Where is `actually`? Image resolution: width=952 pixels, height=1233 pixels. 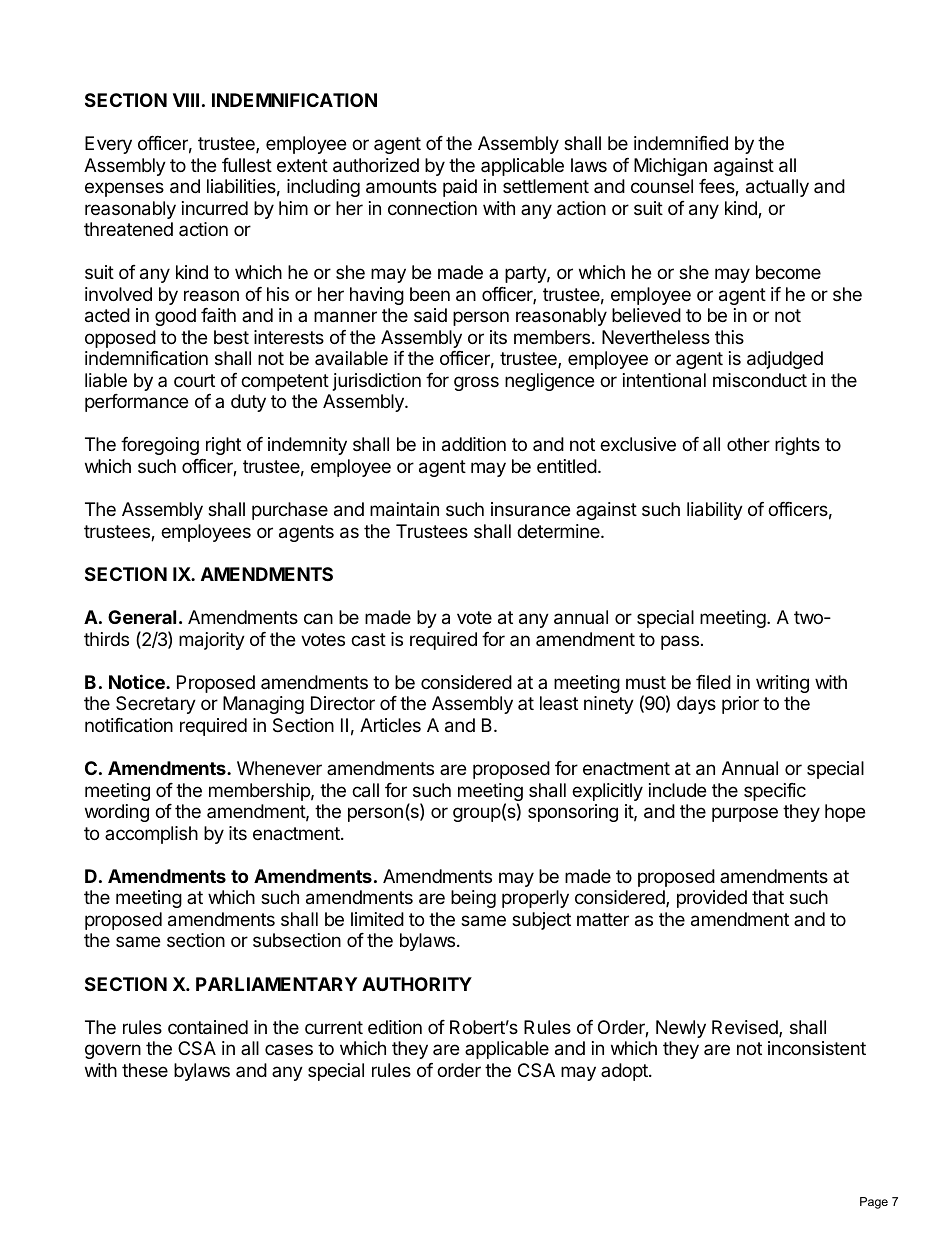
actually is located at coordinates (777, 188).
